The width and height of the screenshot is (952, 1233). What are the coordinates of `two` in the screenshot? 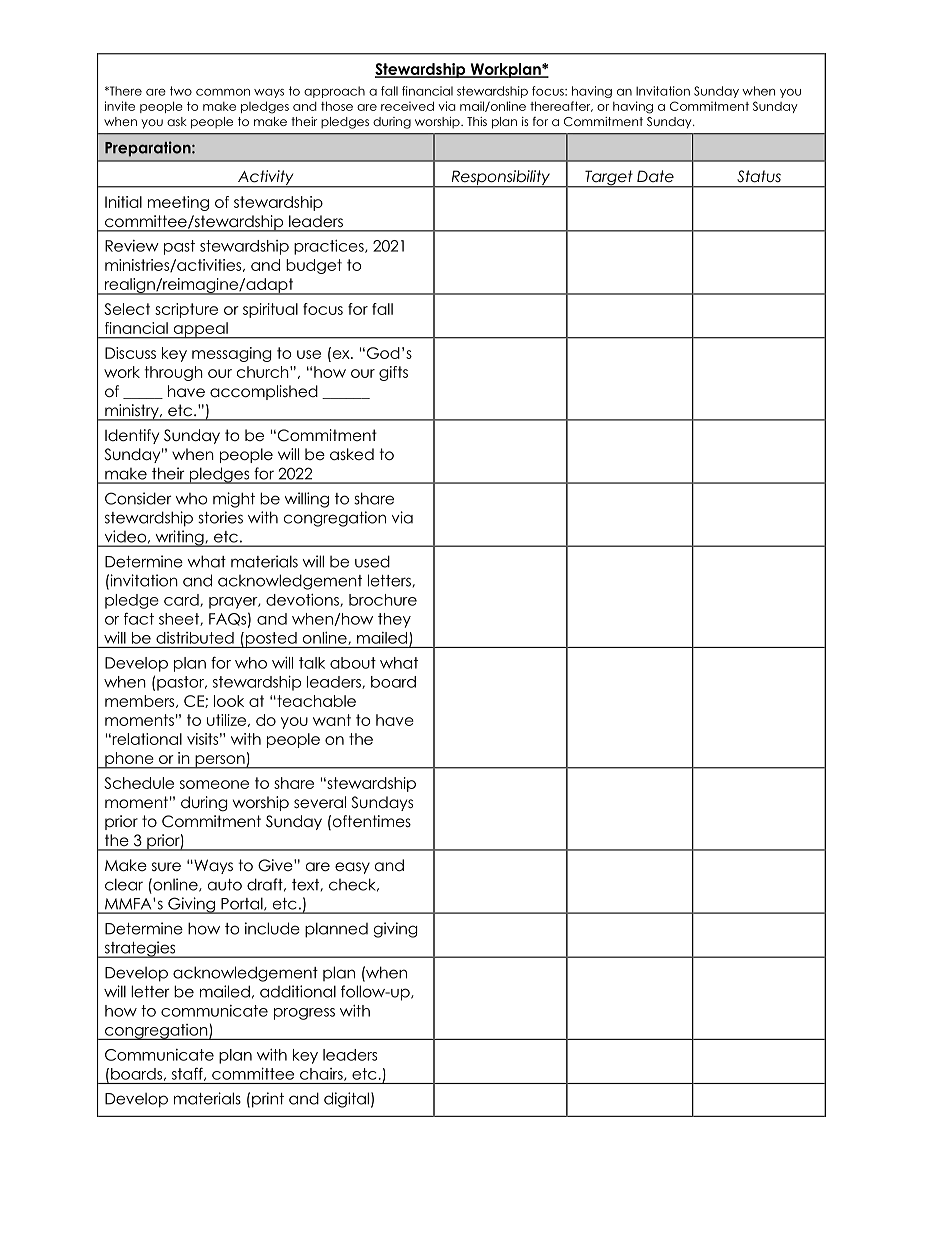 It's located at (181, 91).
